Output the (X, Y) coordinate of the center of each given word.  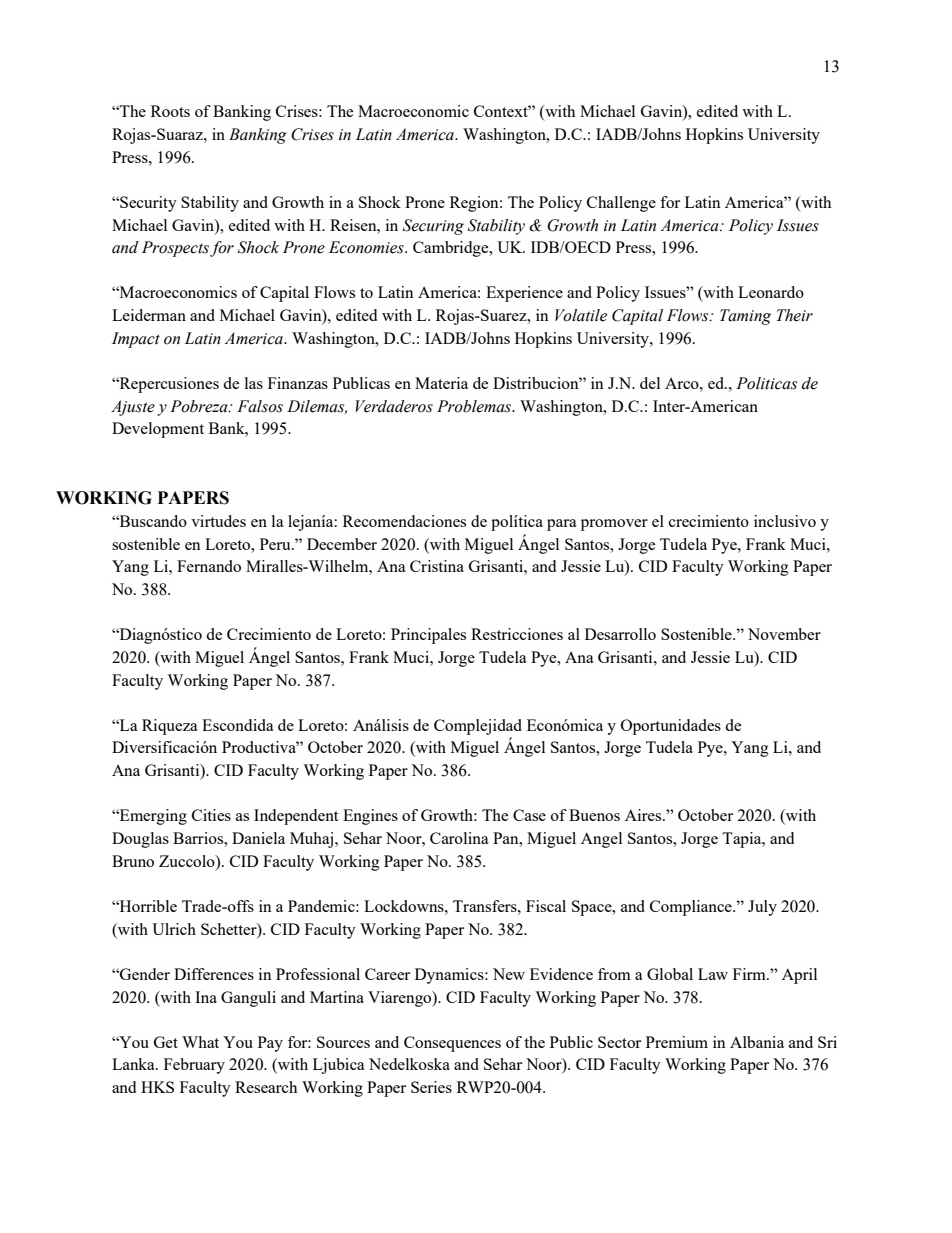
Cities (211, 815)
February (194, 1066)
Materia (441, 383)
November (784, 634)
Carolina (459, 838)
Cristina (437, 566)
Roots (170, 111)
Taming (745, 317)
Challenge (621, 204)
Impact (136, 340)
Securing (433, 227)
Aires (644, 815)
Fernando (209, 566)
